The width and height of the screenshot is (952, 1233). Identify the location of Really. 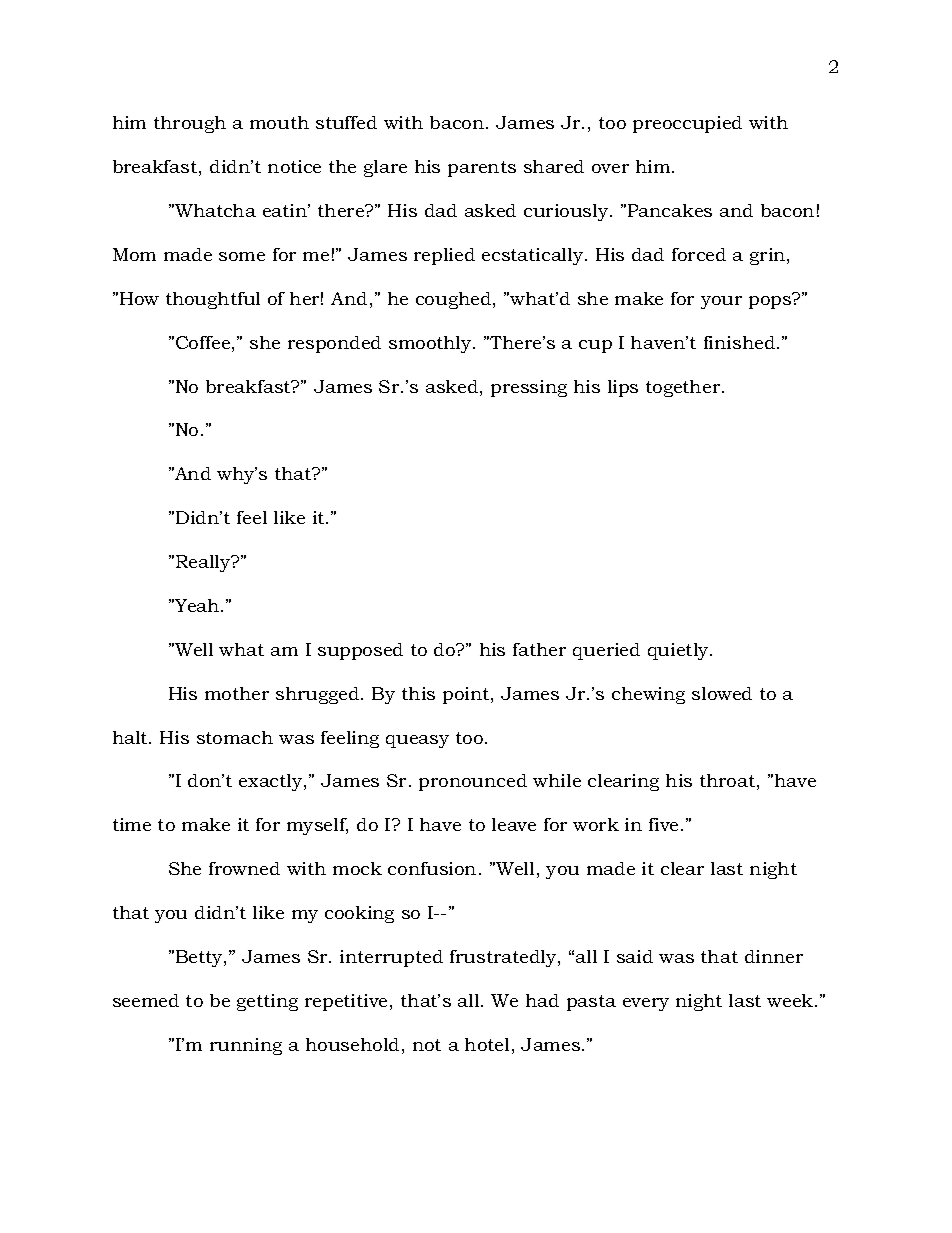
(204, 563).
